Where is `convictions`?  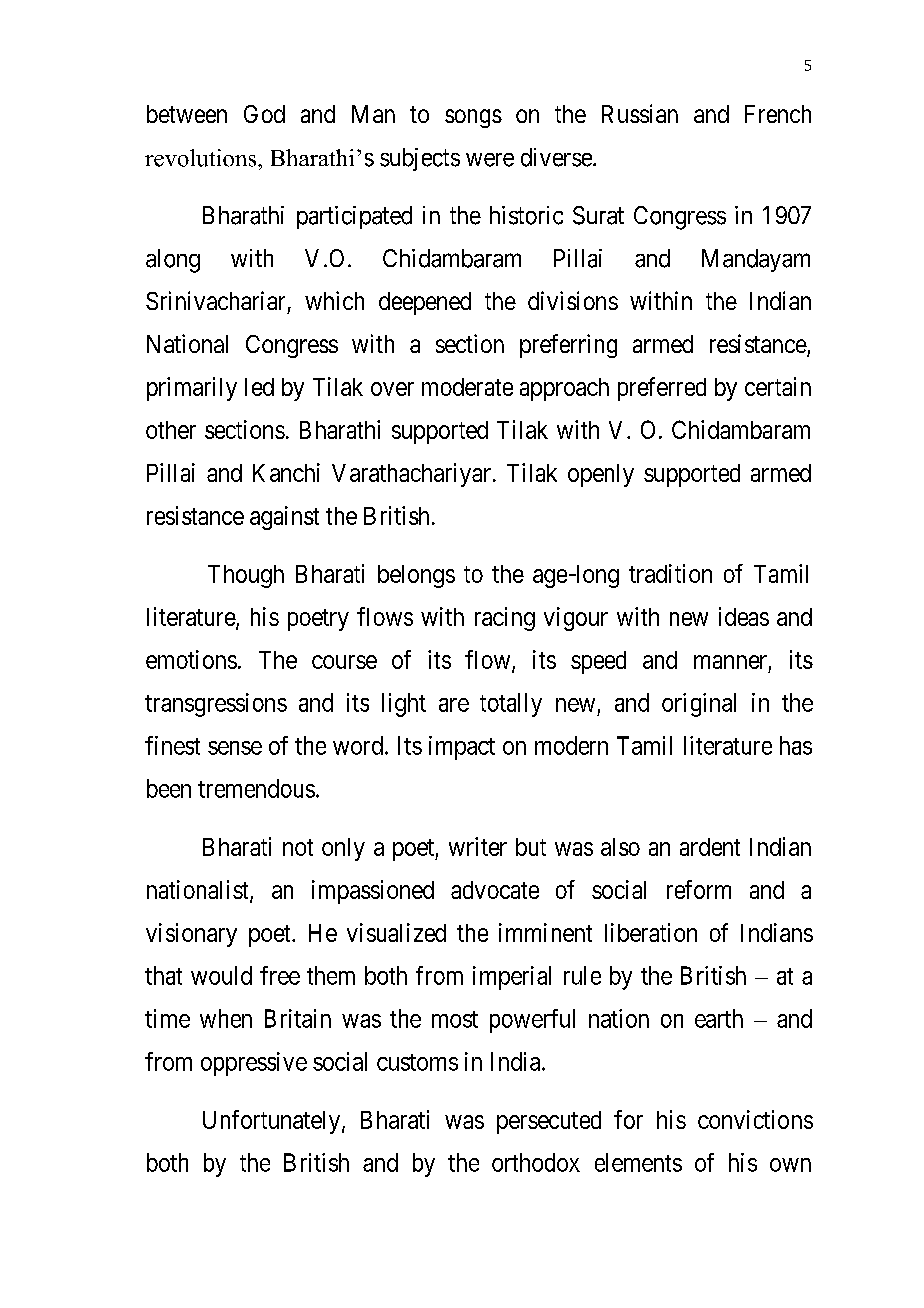
convictions is located at coordinates (755, 1119).
